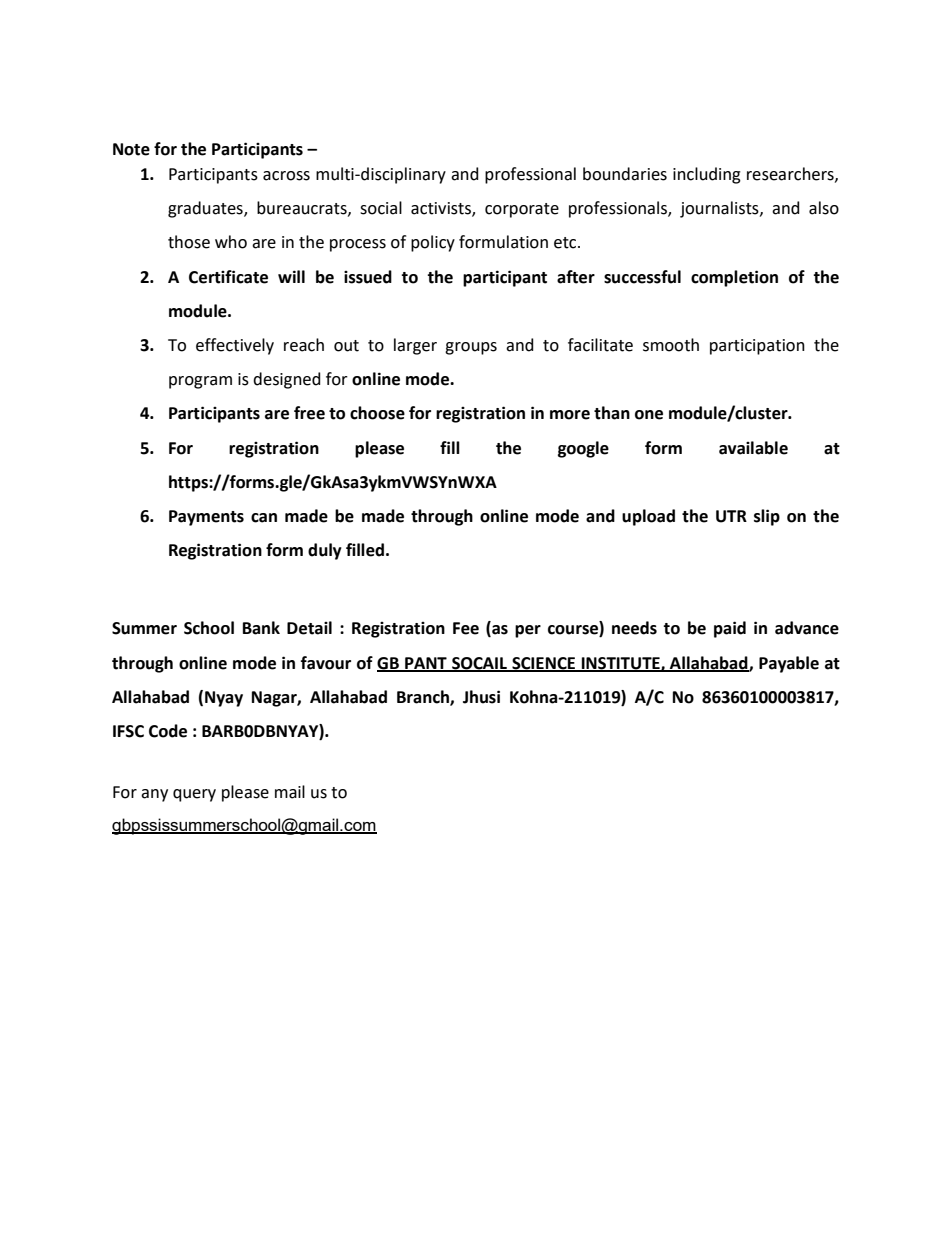 The image size is (952, 1233). What do you see at coordinates (753, 448) in the image?
I see `available` at bounding box center [753, 448].
